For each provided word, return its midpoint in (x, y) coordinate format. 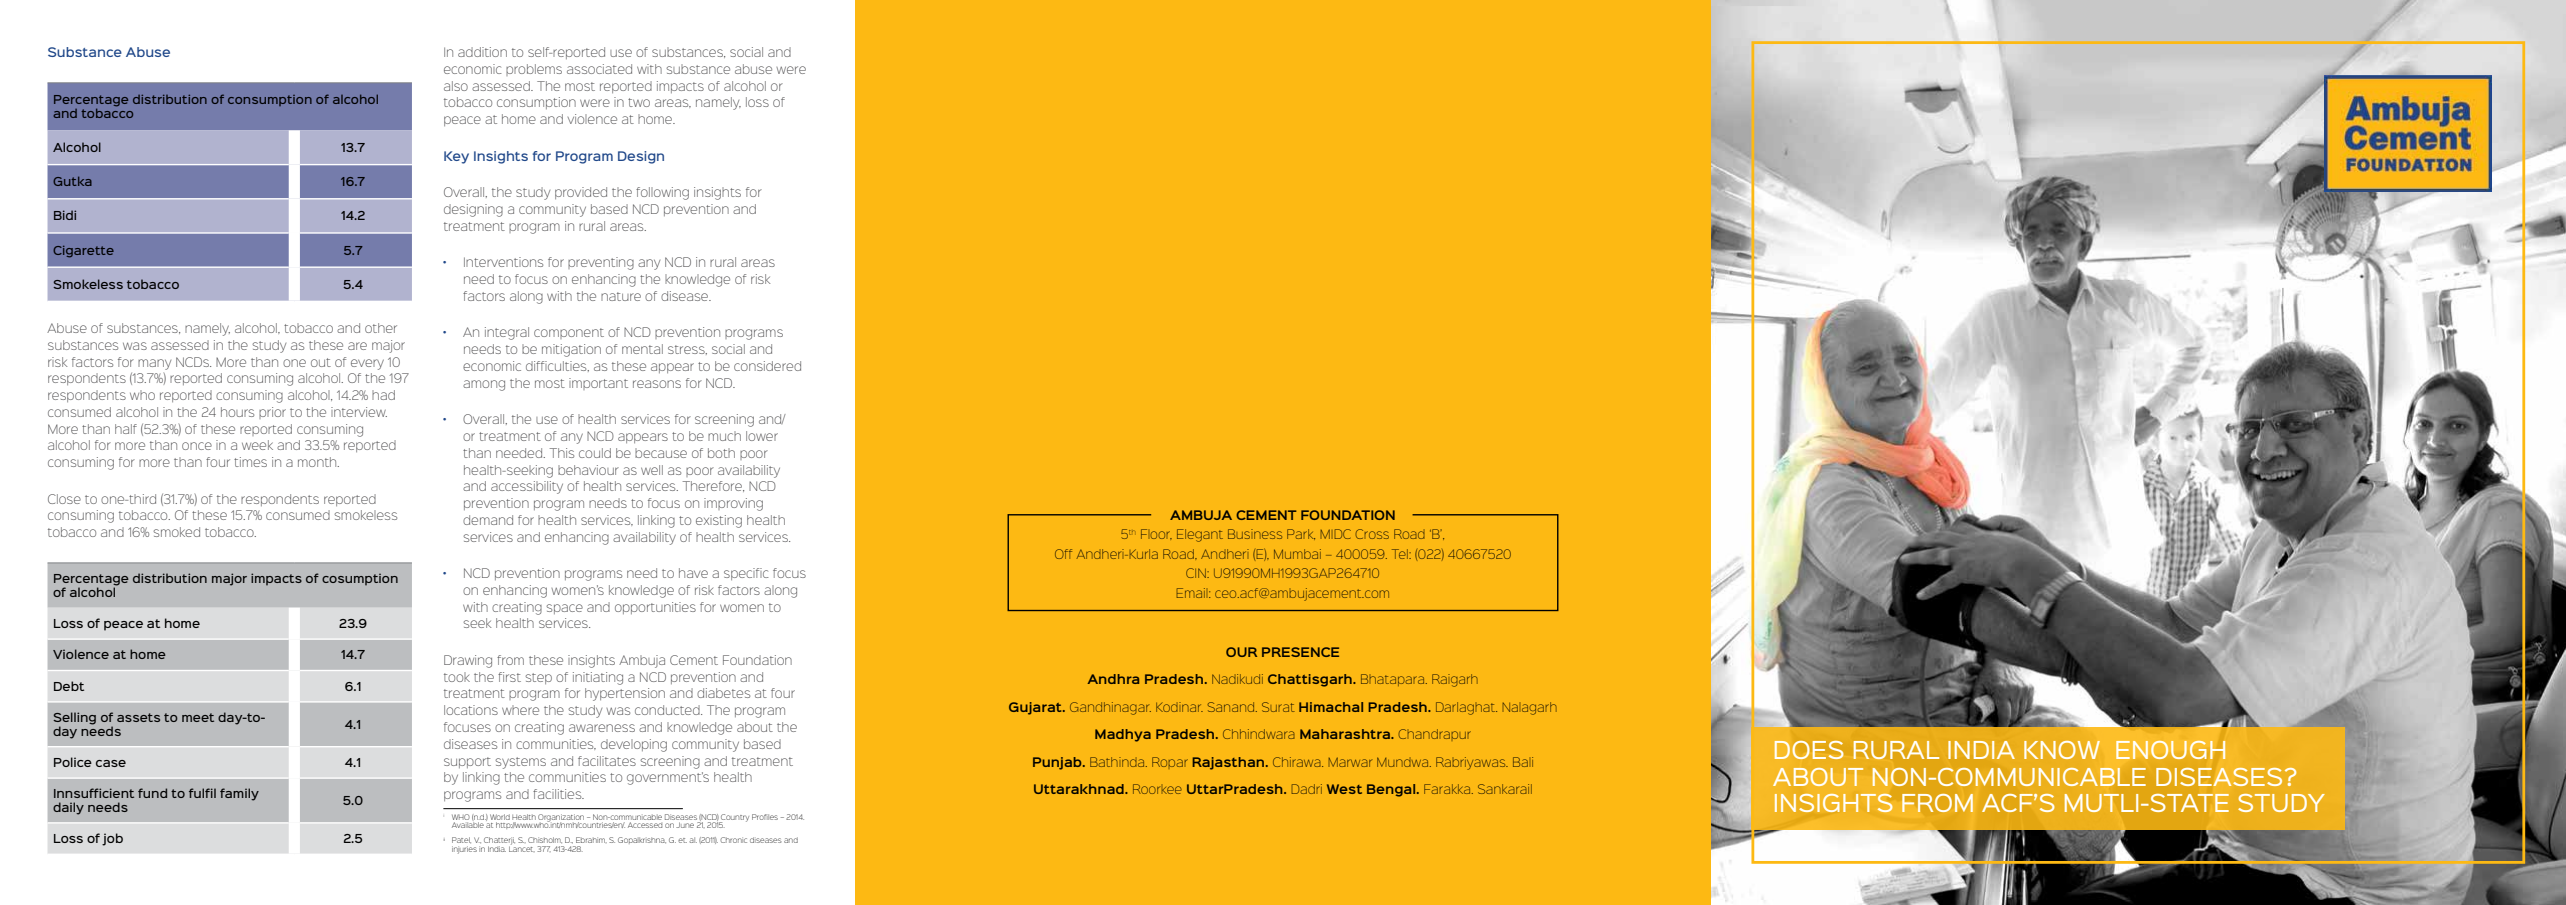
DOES (1809, 750)
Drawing (468, 661)
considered (767, 366)
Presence (1300, 652)
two (639, 102)
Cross (1372, 534)
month (318, 462)
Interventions (503, 262)
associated (599, 69)
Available (468, 825)
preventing (601, 263)
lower (762, 436)
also (456, 86)
